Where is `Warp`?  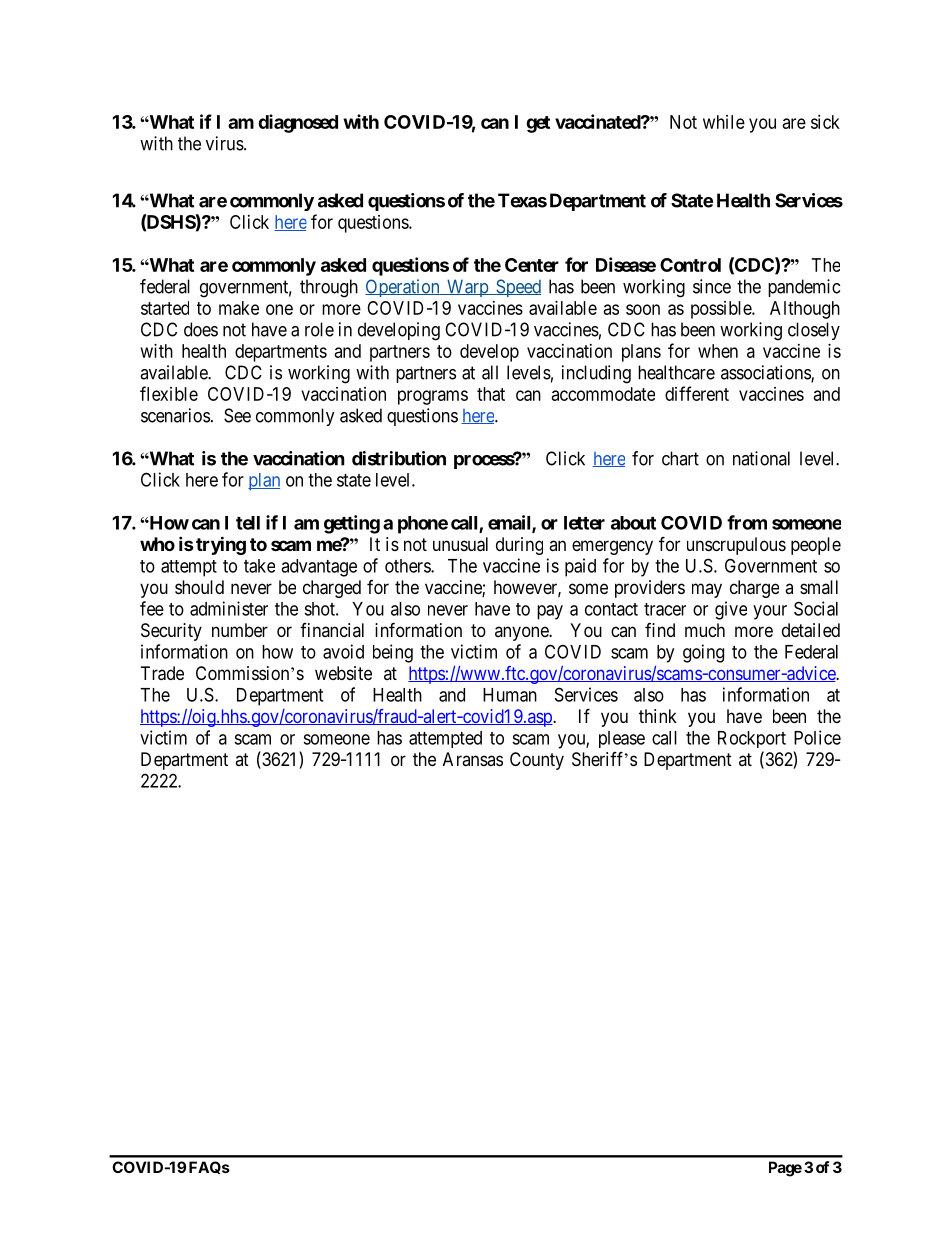
Warp is located at coordinates (467, 288).
